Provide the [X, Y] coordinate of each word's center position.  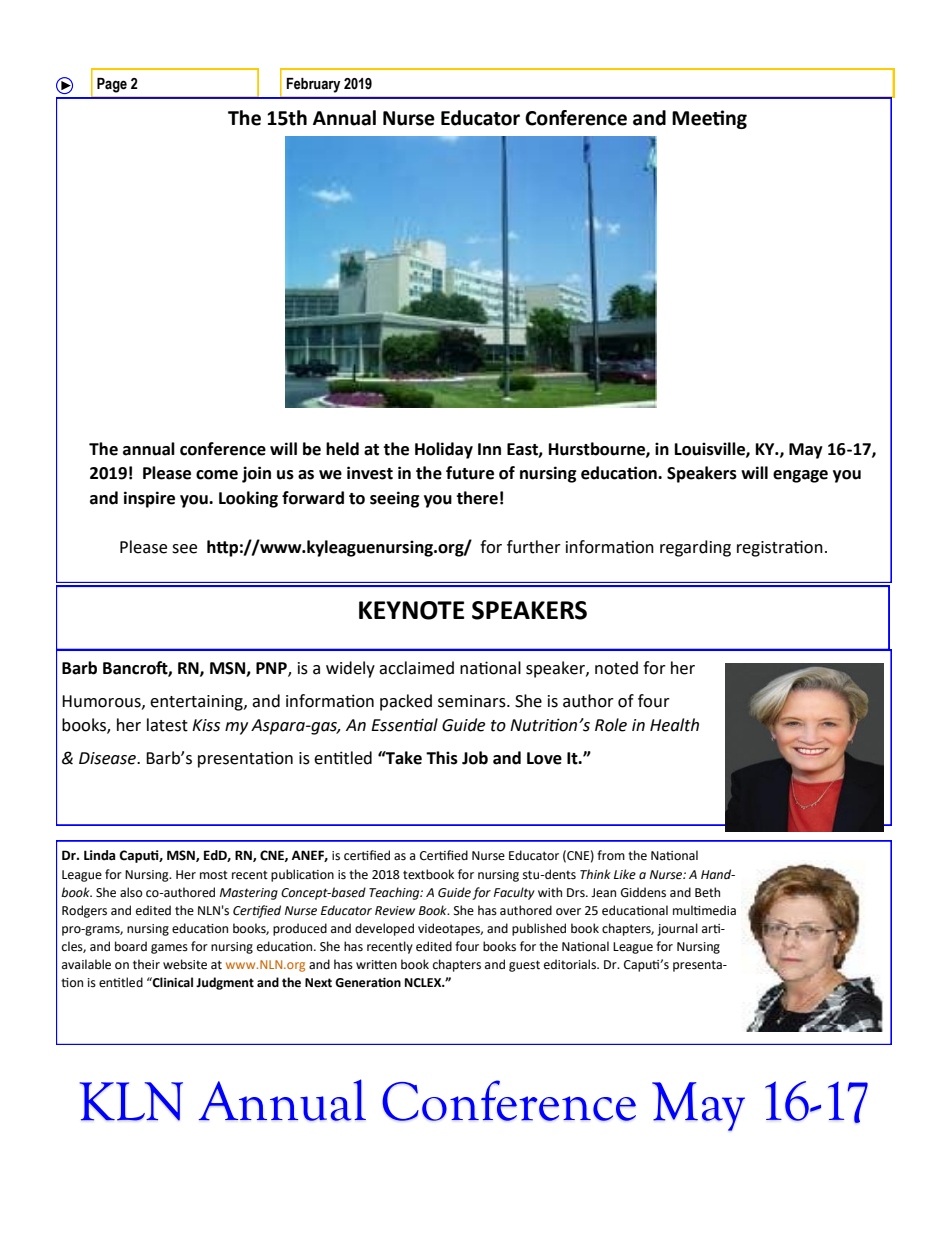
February [313, 85]
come [217, 475]
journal [677, 929]
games [169, 949]
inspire [149, 499]
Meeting [709, 119]
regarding [695, 548]
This [442, 758]
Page [112, 85]
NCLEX [424, 983]
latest [167, 725]
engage [800, 476]
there [477, 498]
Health [674, 725]
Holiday [444, 450]
